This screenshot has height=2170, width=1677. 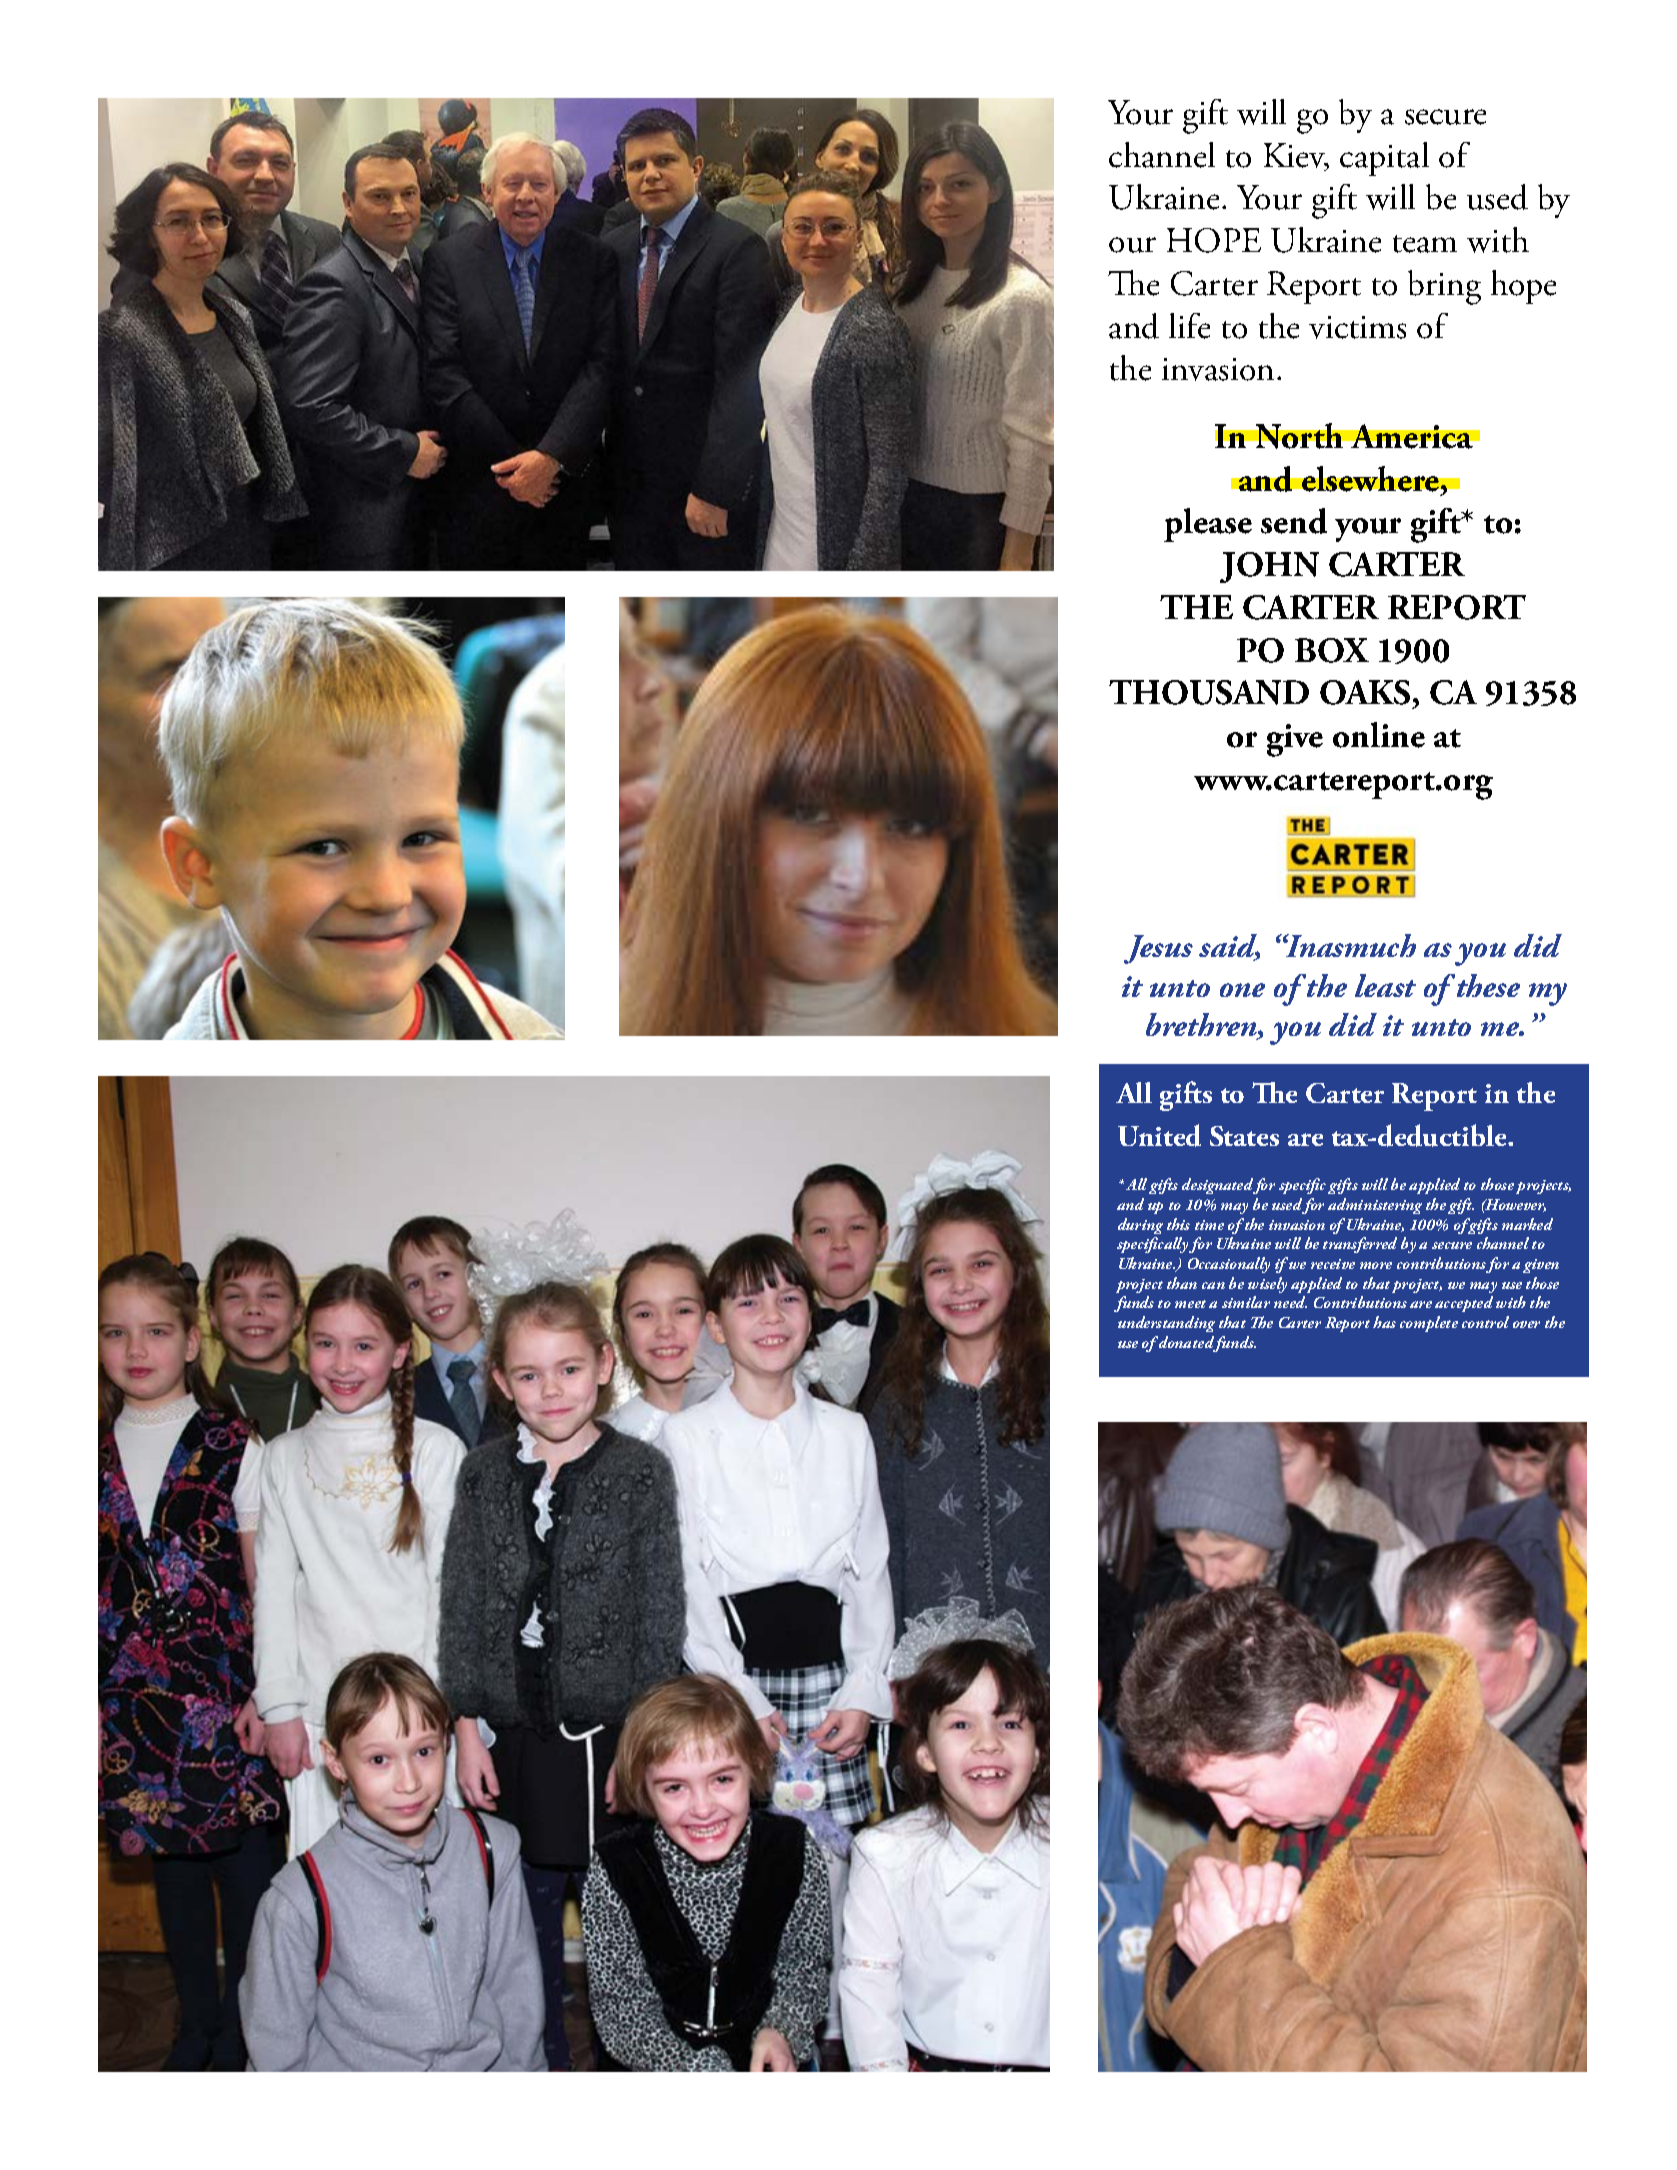 What do you see at coordinates (1189, 326) in the screenshot?
I see `life` at bounding box center [1189, 326].
